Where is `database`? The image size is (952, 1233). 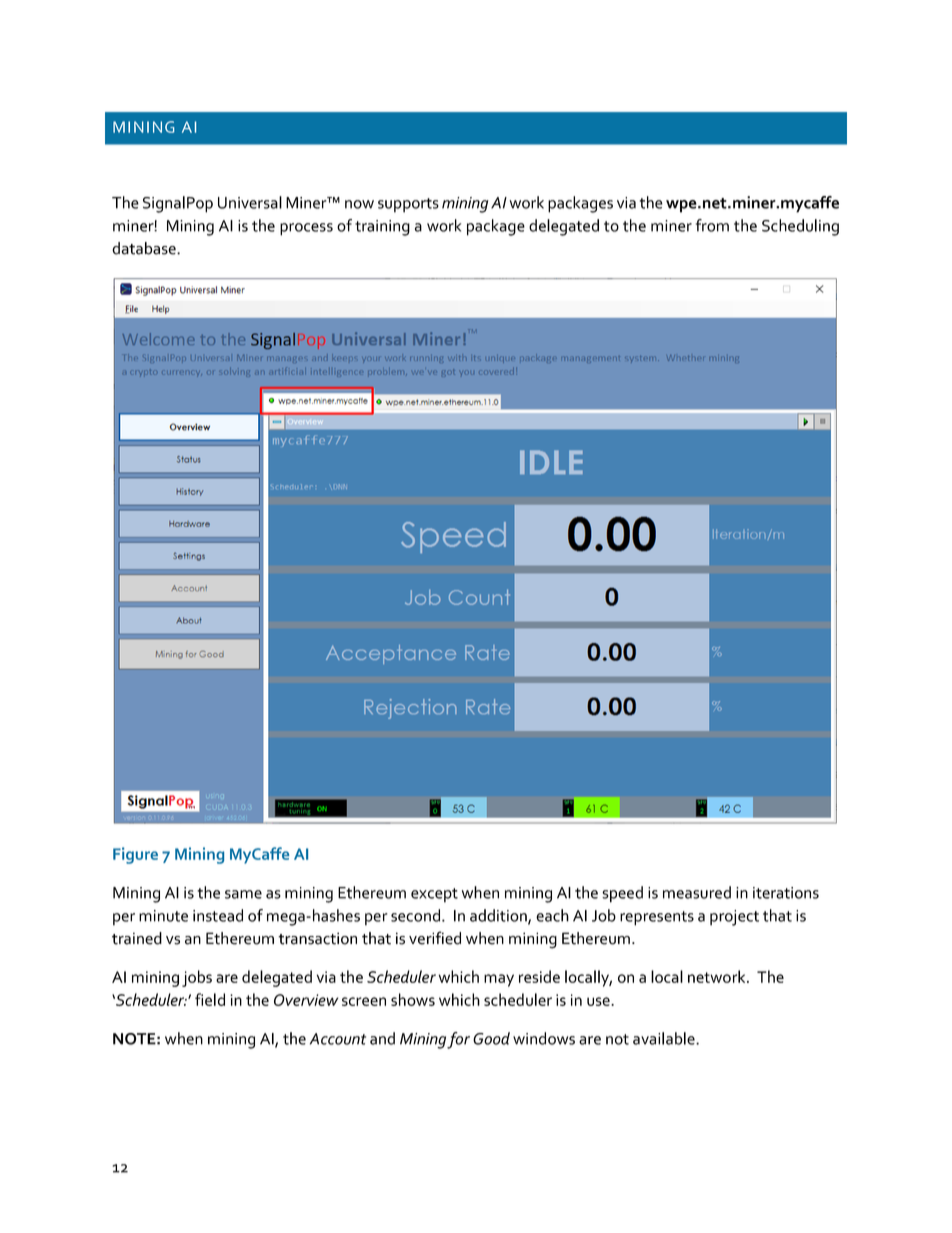 database is located at coordinates (145, 248).
